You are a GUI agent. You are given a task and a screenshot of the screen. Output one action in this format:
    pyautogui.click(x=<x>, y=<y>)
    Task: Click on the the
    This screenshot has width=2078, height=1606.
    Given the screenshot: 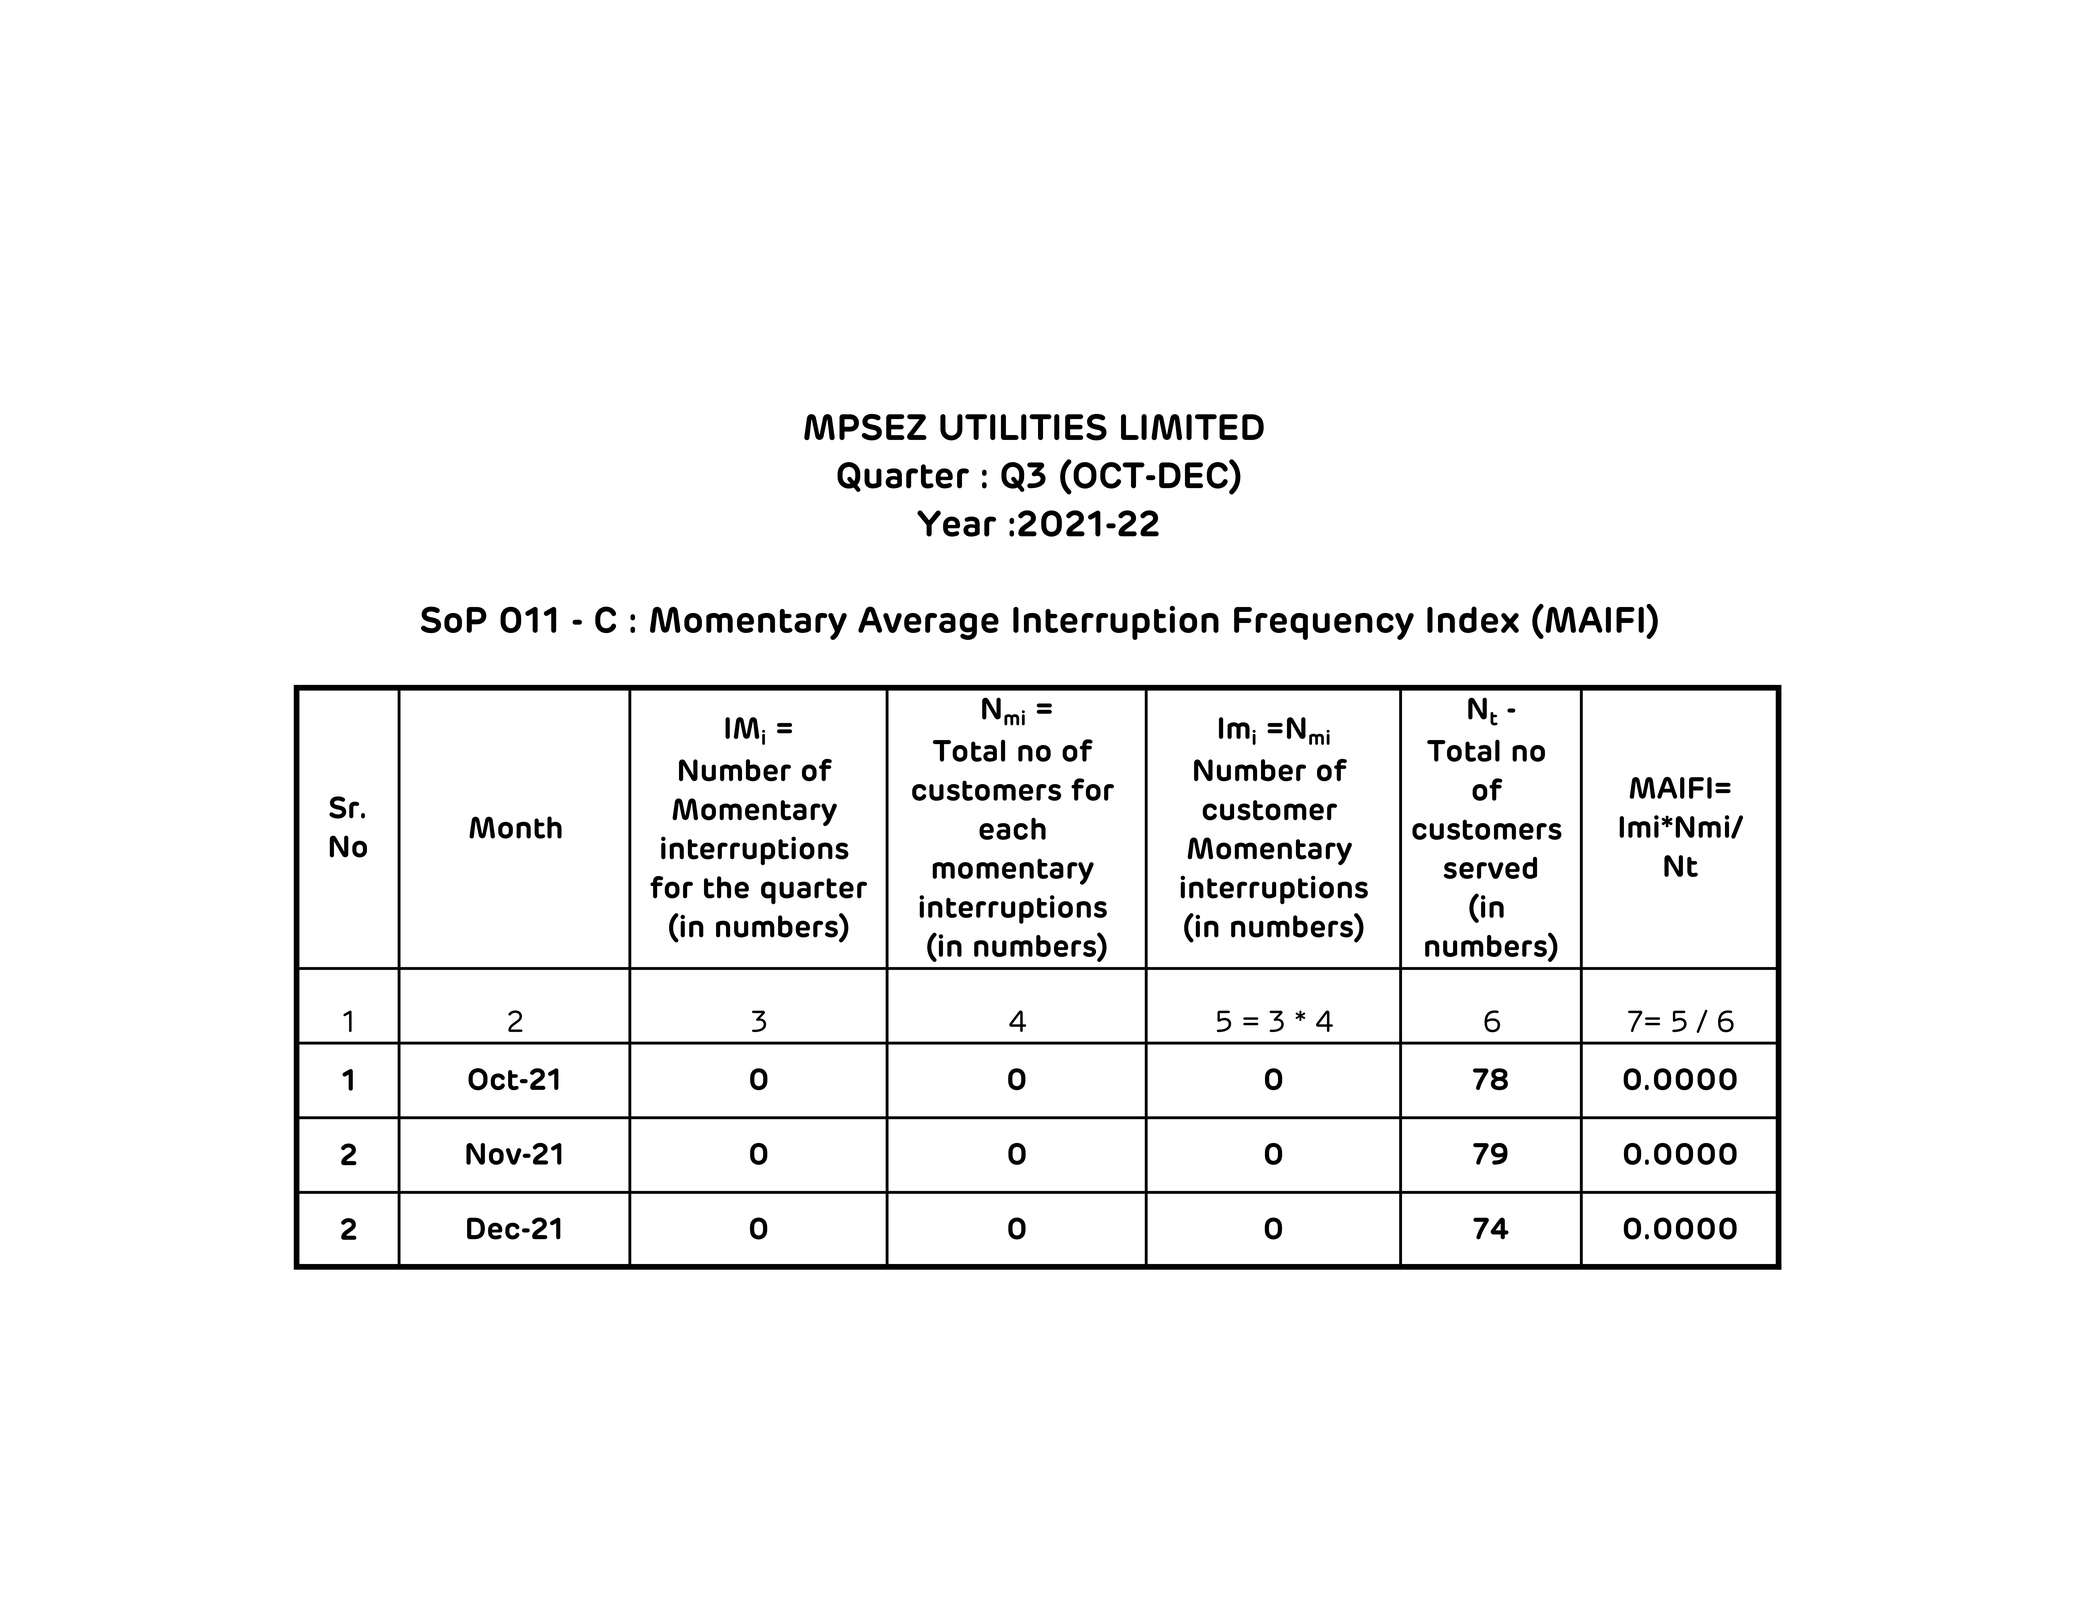 What is the action you would take?
    pyautogui.click(x=726, y=887)
